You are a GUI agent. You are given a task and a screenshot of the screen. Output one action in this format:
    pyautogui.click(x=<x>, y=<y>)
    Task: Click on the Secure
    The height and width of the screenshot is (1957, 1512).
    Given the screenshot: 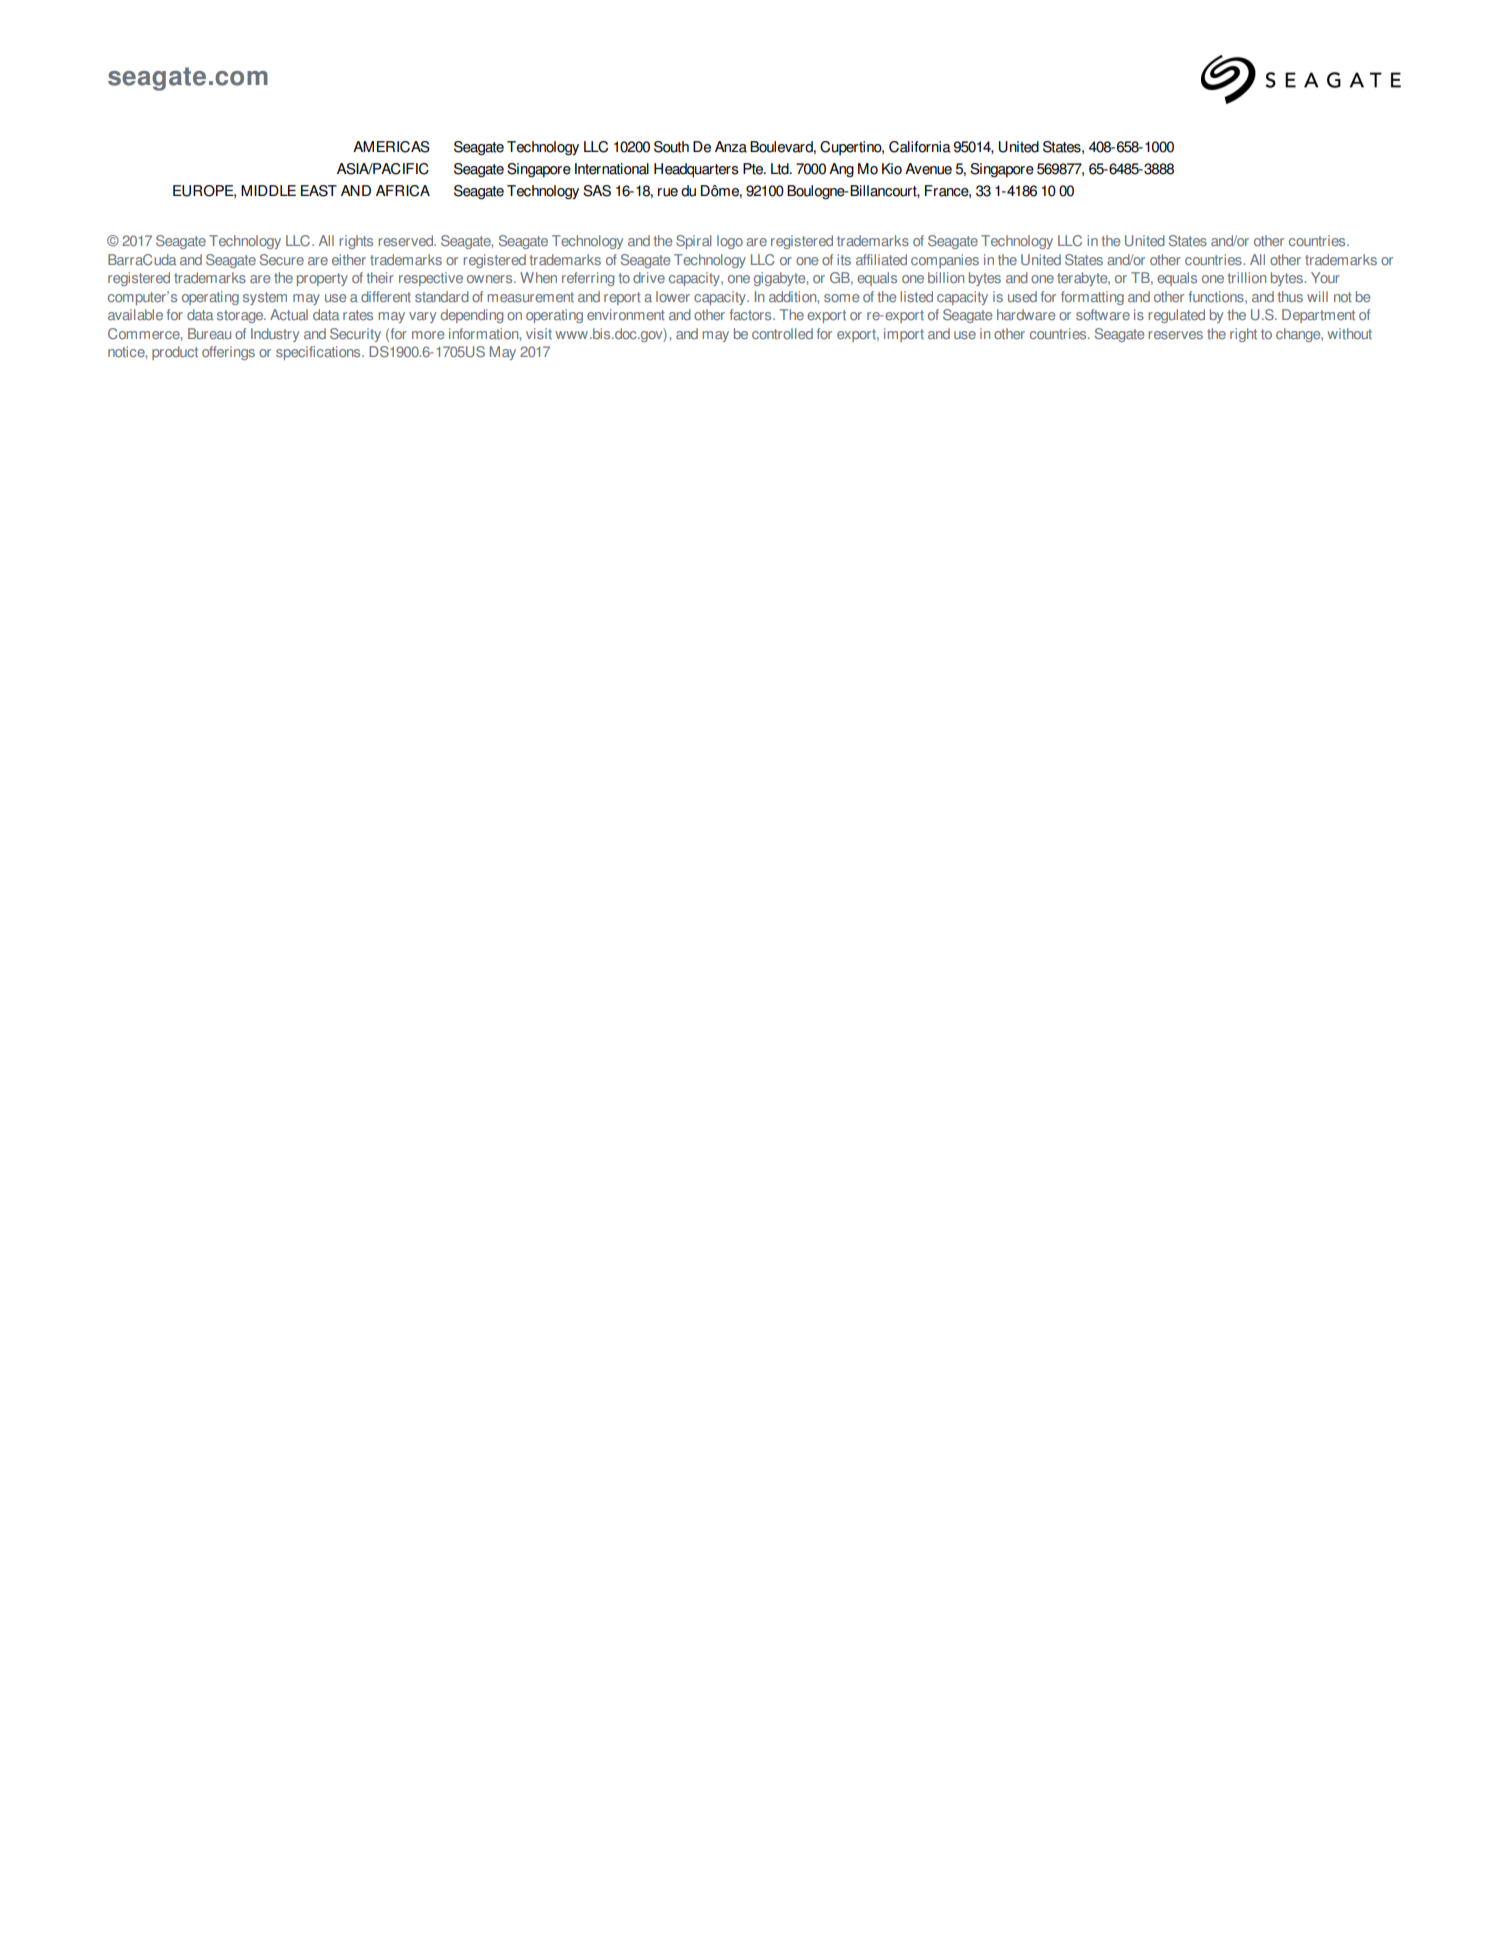 What is the action you would take?
    pyautogui.click(x=282, y=260)
